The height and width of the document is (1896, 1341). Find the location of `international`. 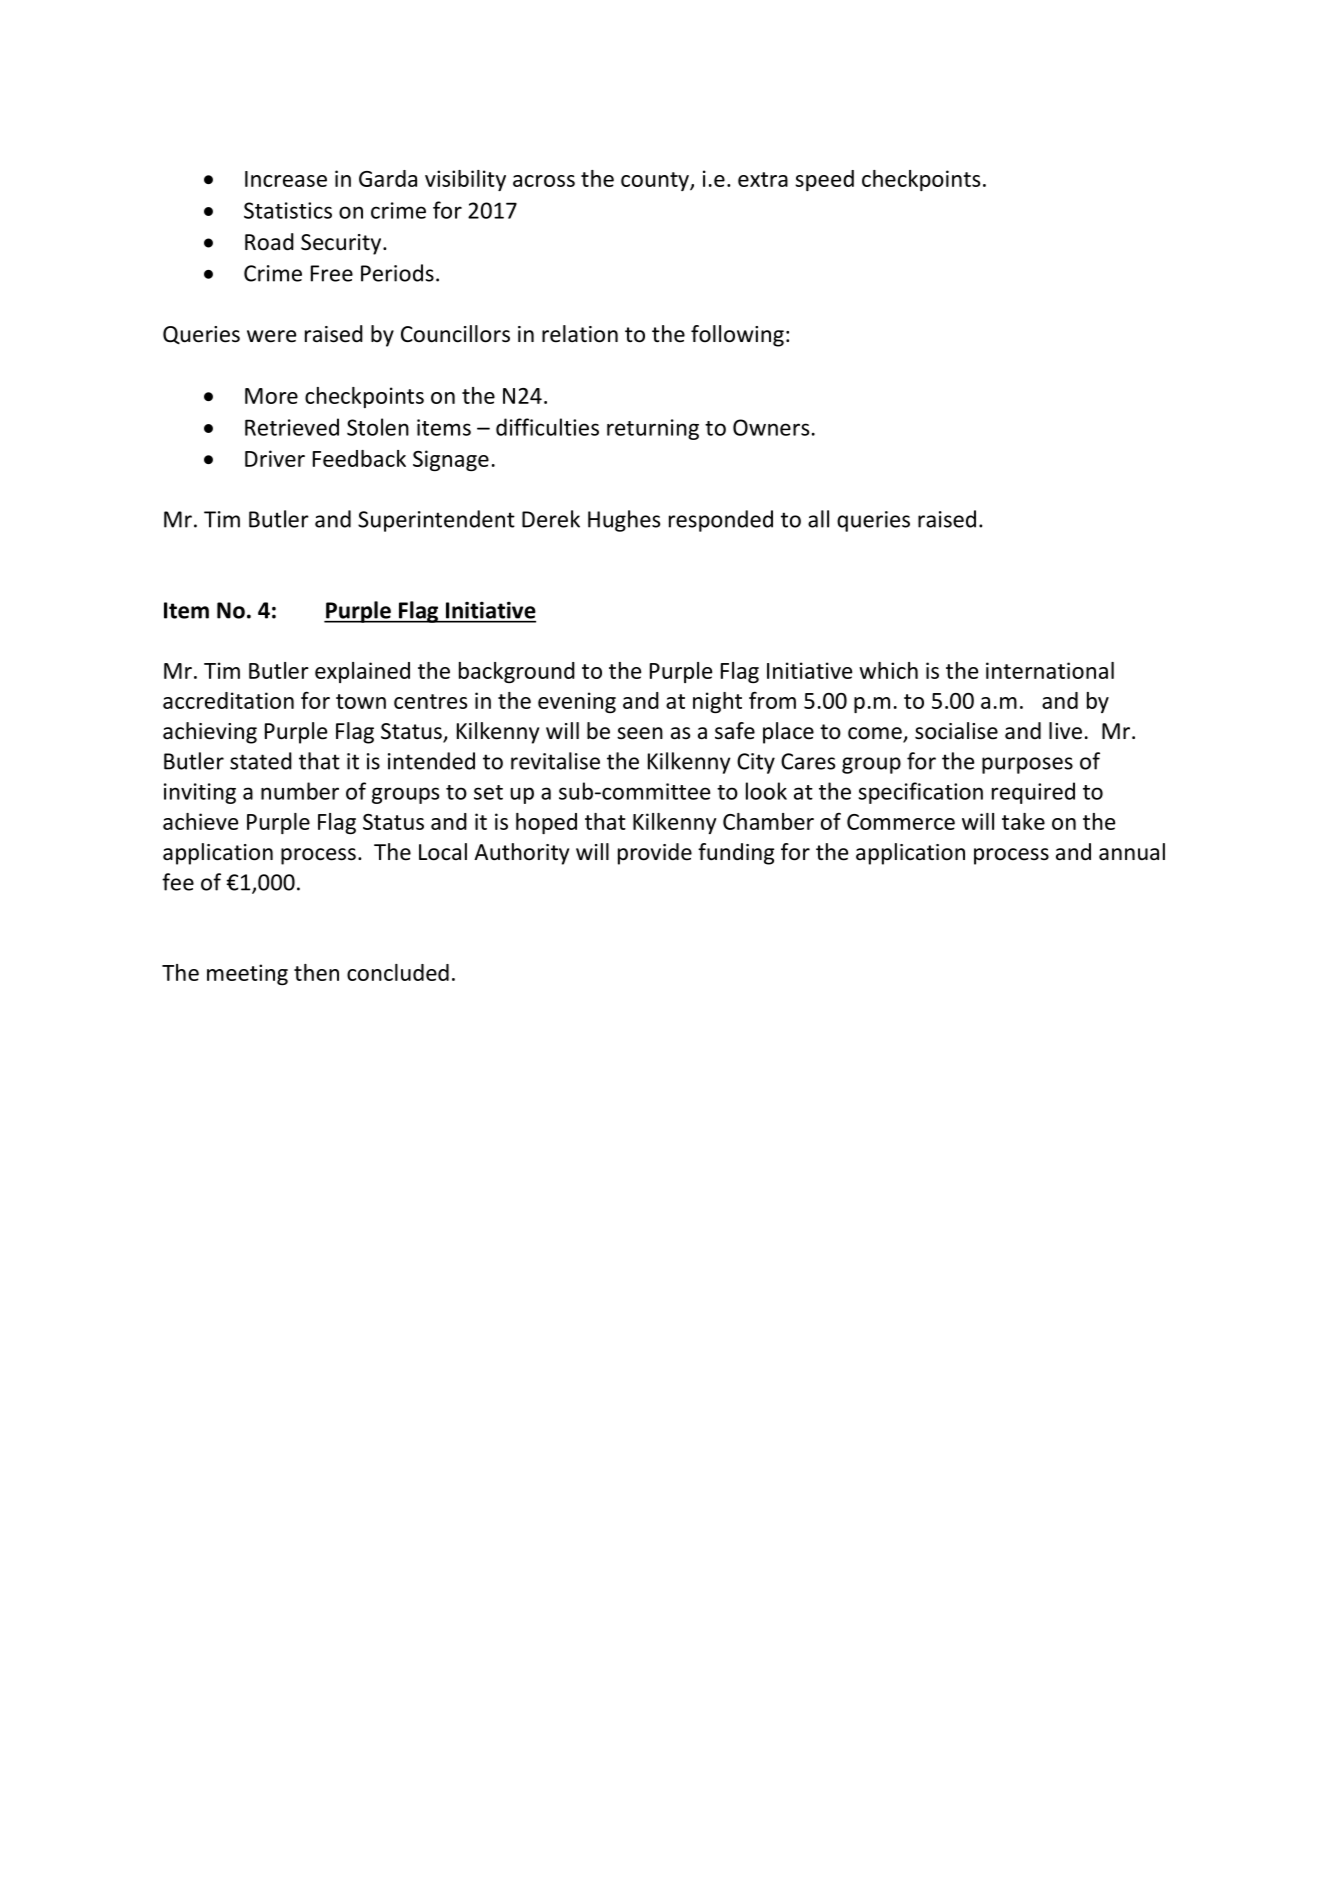

international is located at coordinates (1050, 670).
